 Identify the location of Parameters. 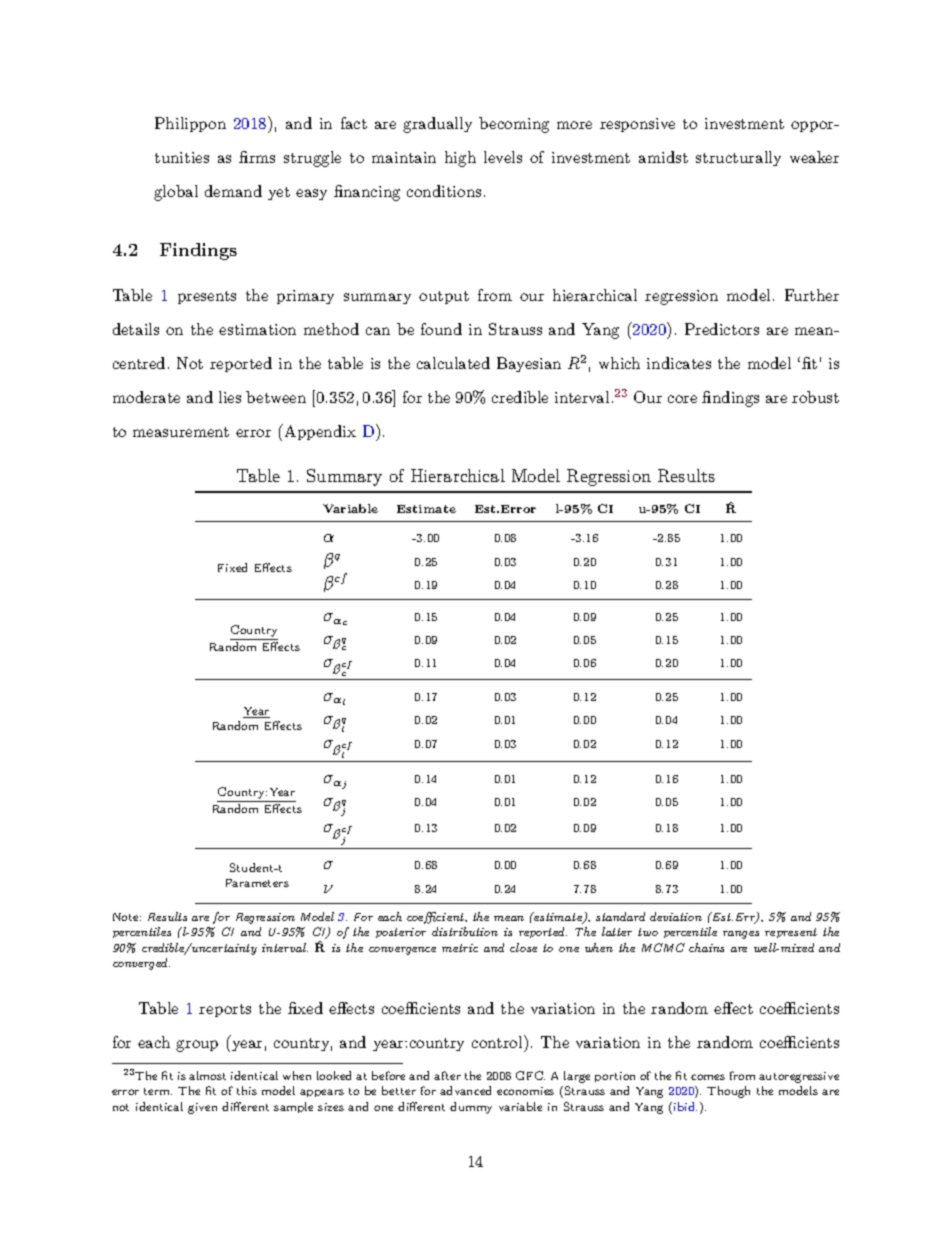
(257, 883).
